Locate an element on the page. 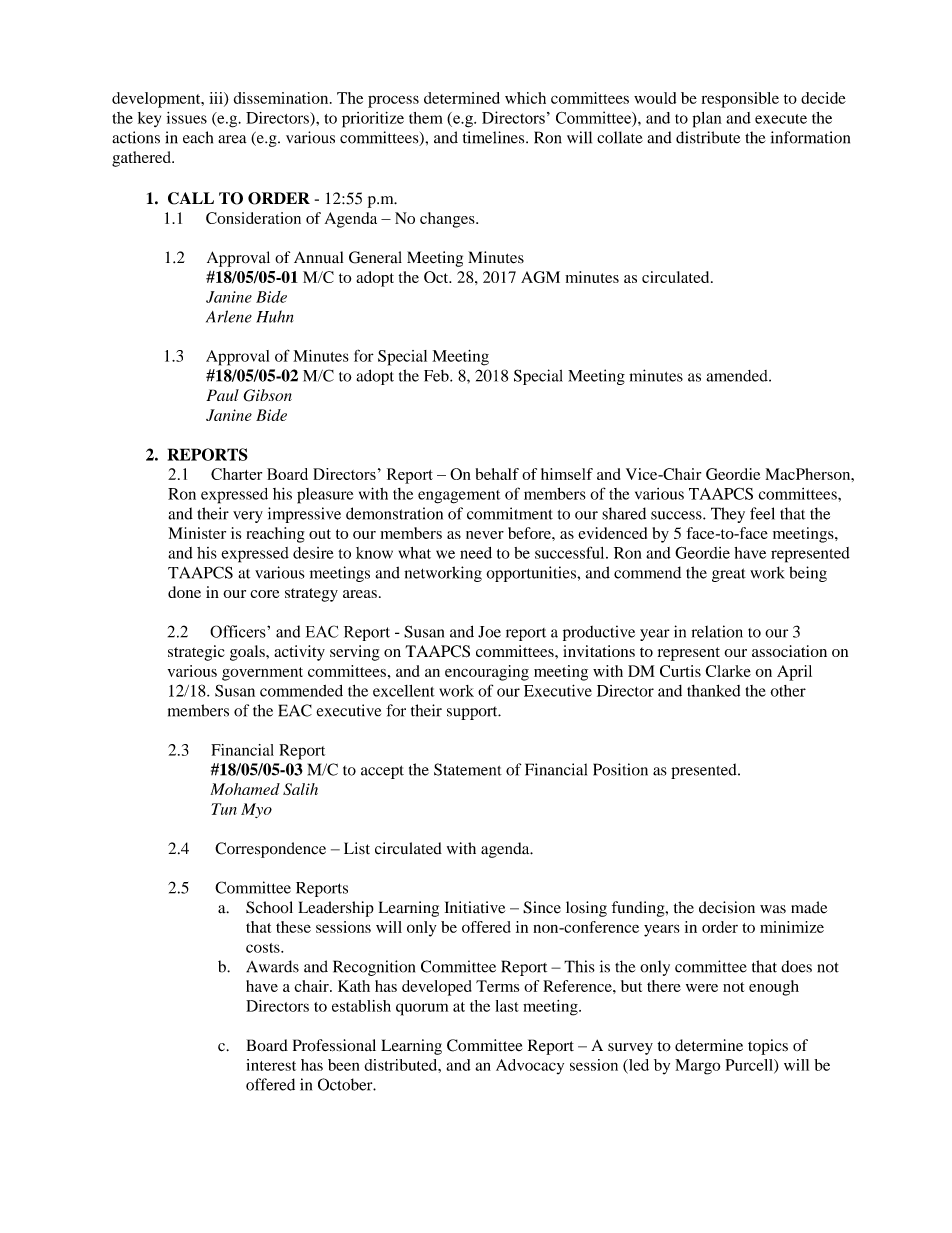  interest is located at coordinates (271, 1065).
